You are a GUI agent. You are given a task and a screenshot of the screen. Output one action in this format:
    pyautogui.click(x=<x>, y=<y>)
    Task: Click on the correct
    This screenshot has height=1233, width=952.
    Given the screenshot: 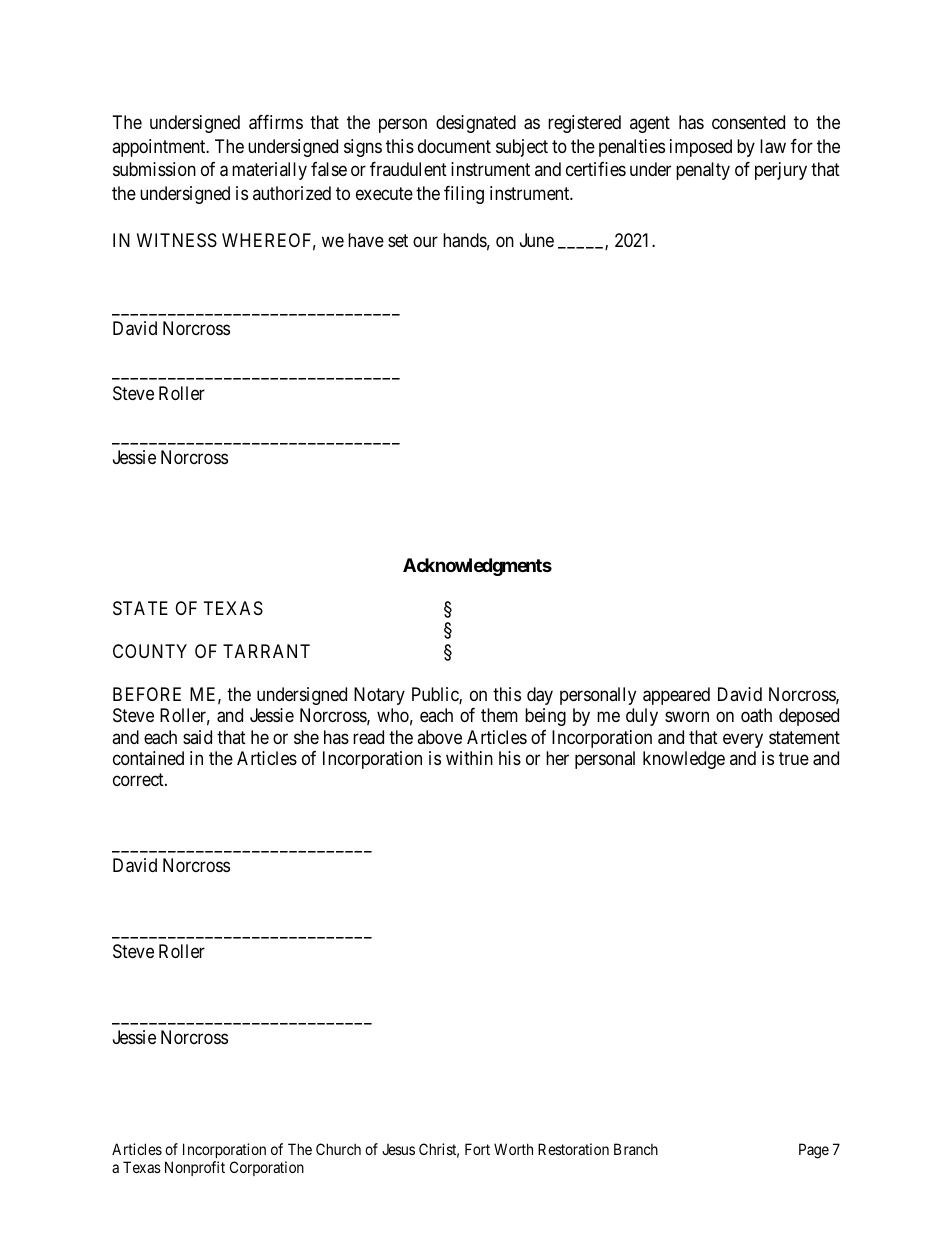 What is the action you would take?
    pyautogui.click(x=139, y=780)
